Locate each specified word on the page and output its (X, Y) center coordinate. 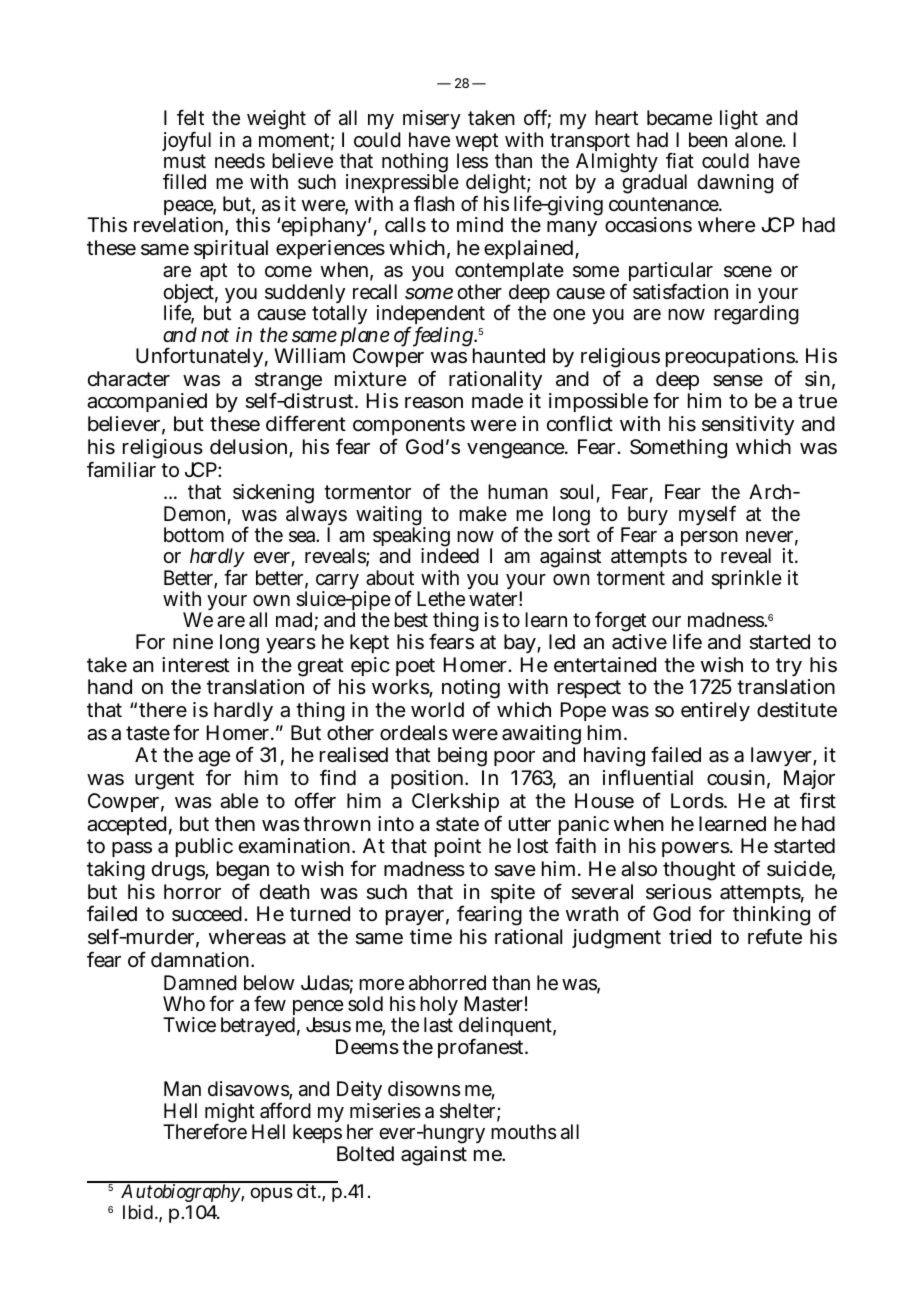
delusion (248, 447)
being (461, 759)
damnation (200, 960)
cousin (736, 778)
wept (477, 143)
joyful (186, 143)
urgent (164, 780)
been (708, 140)
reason (434, 403)
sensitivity (748, 425)
